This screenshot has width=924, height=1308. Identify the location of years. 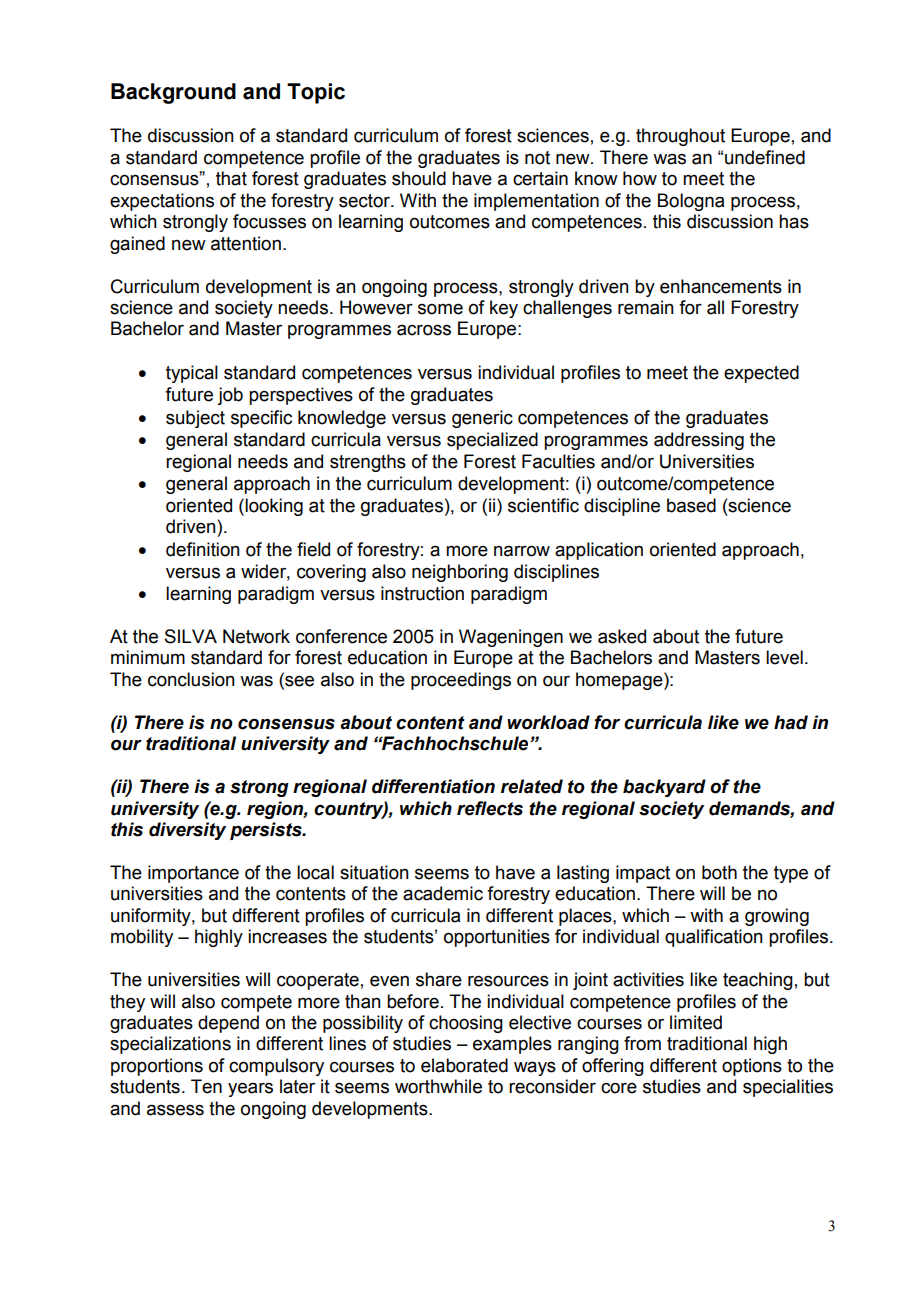
(250, 1089).
